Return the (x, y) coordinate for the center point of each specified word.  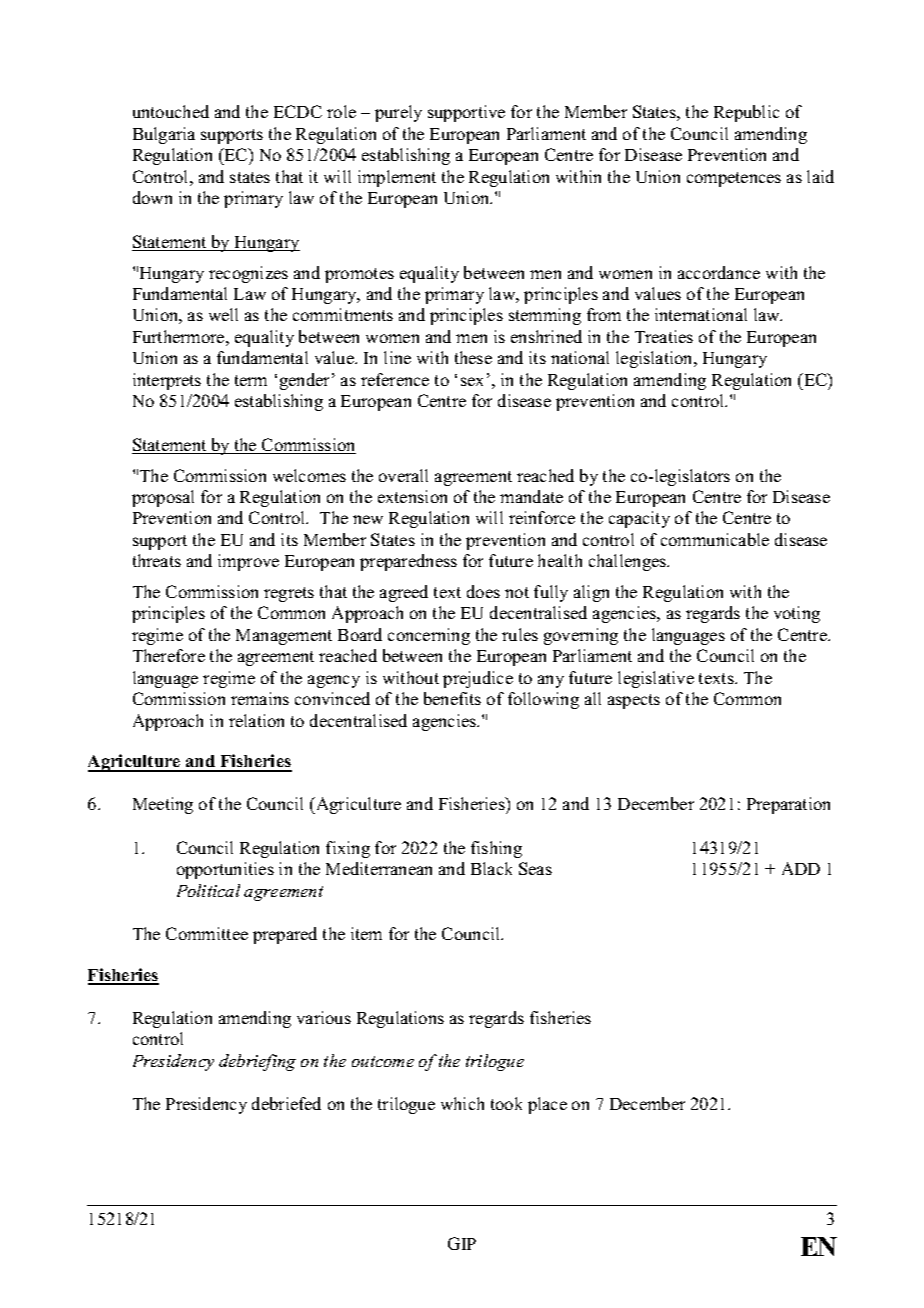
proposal (163, 498)
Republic (746, 113)
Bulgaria (164, 135)
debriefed (286, 1103)
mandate (531, 496)
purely (398, 113)
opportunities (225, 870)
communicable (715, 539)
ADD (801, 868)
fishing (496, 849)
